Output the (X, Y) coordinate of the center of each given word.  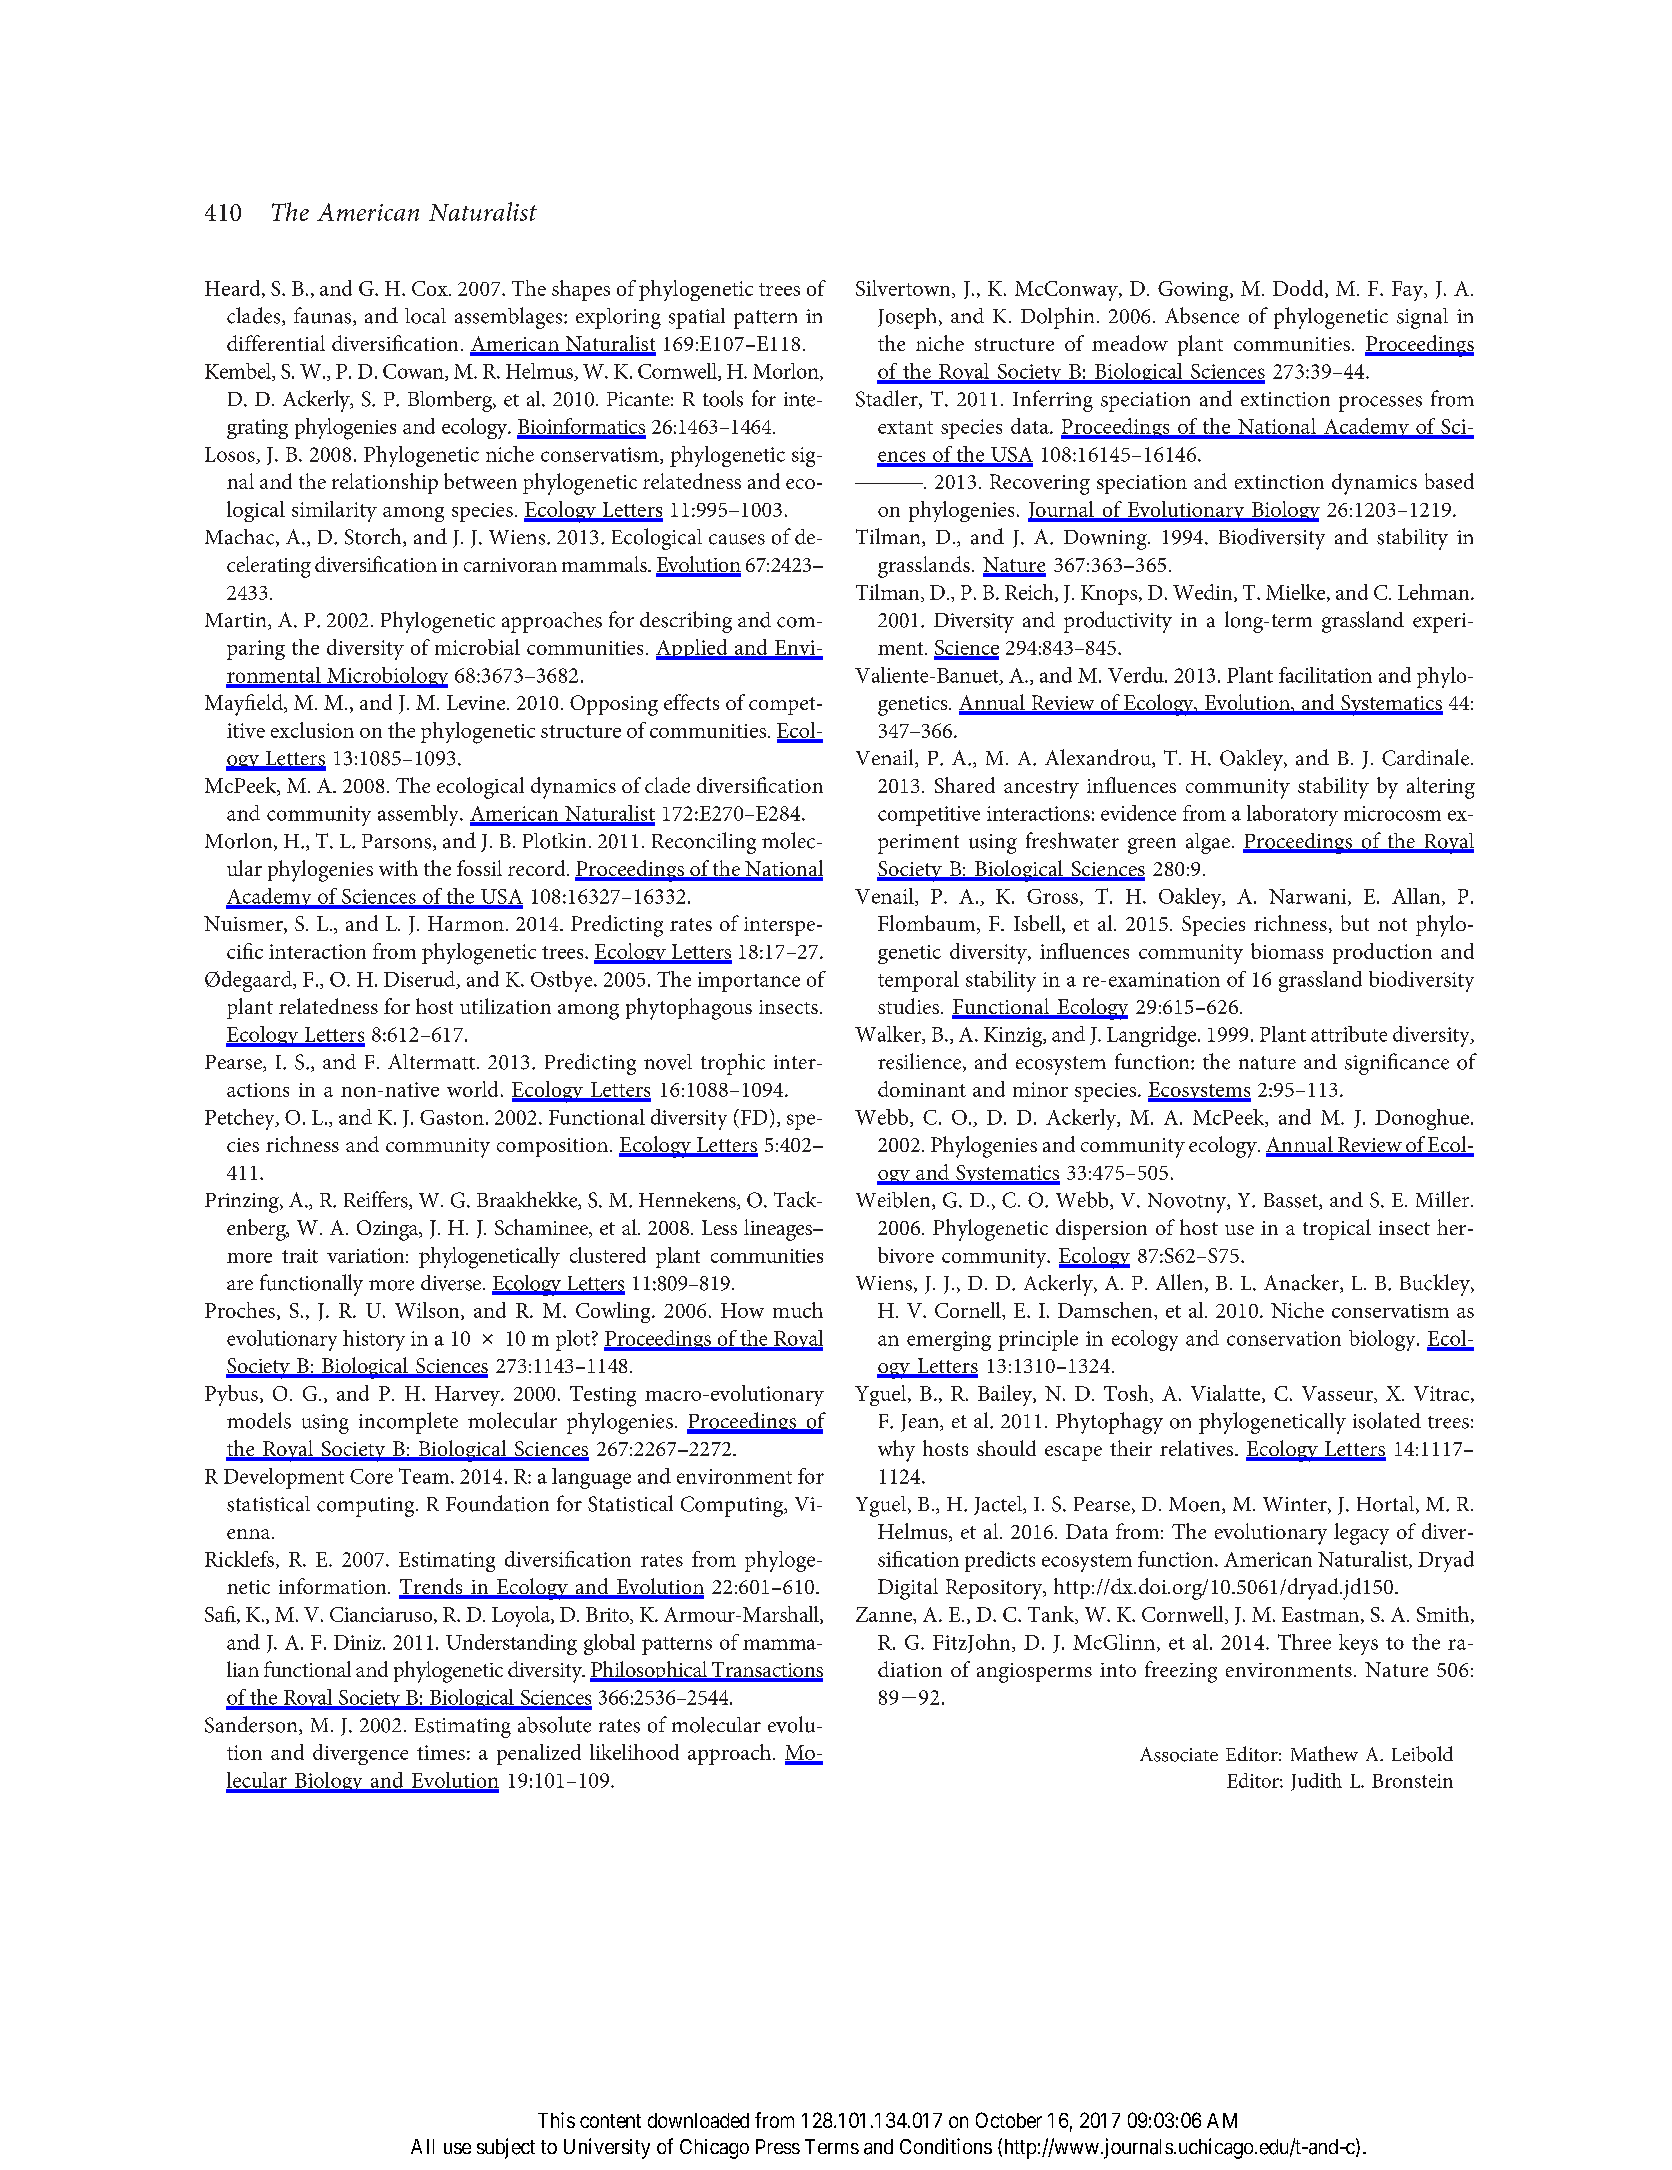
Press (778, 2146)
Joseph (909, 318)
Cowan (414, 372)
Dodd (1299, 289)
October (1009, 2120)
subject (506, 2148)
